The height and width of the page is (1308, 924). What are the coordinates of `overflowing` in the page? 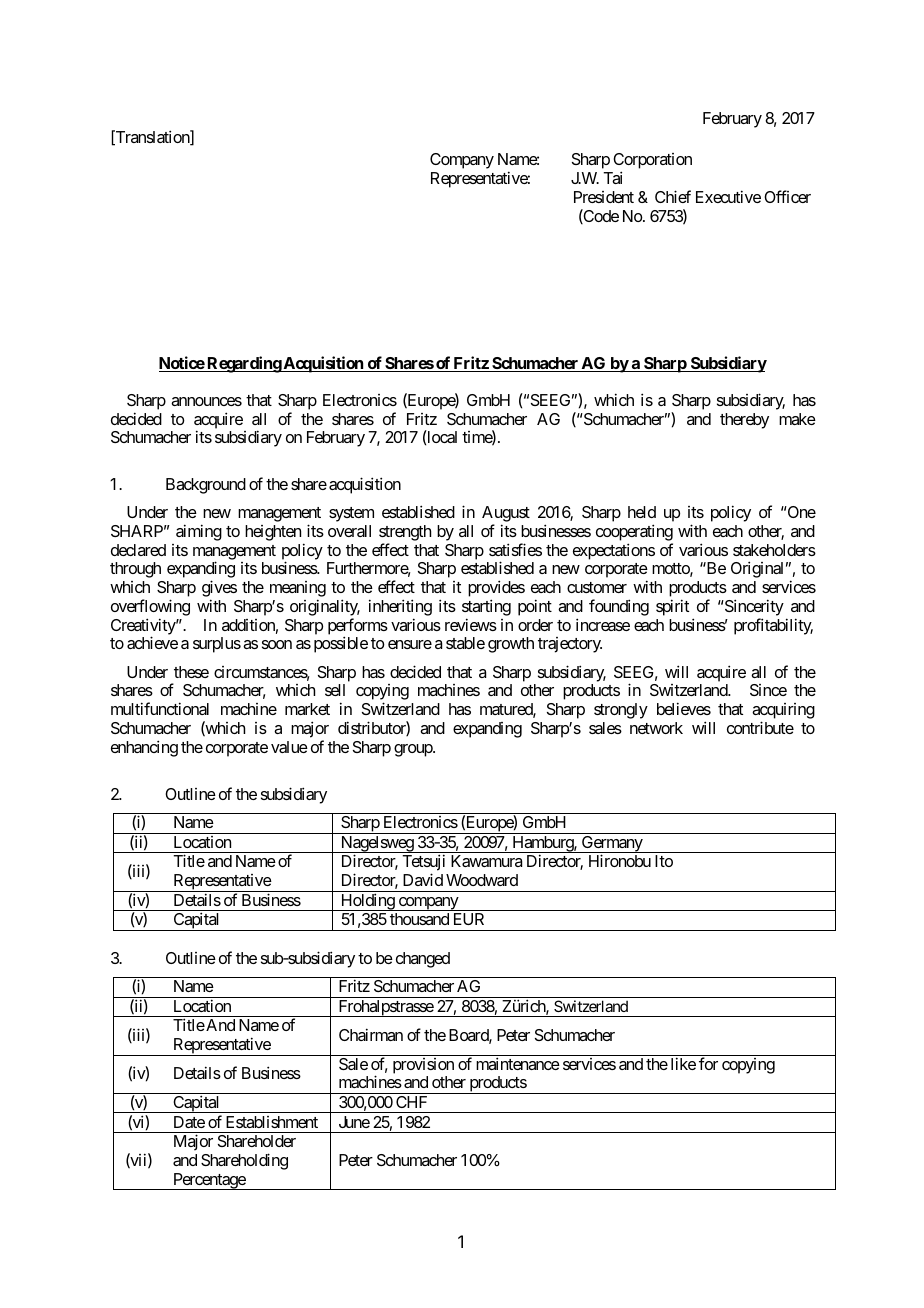 It's located at (150, 607).
